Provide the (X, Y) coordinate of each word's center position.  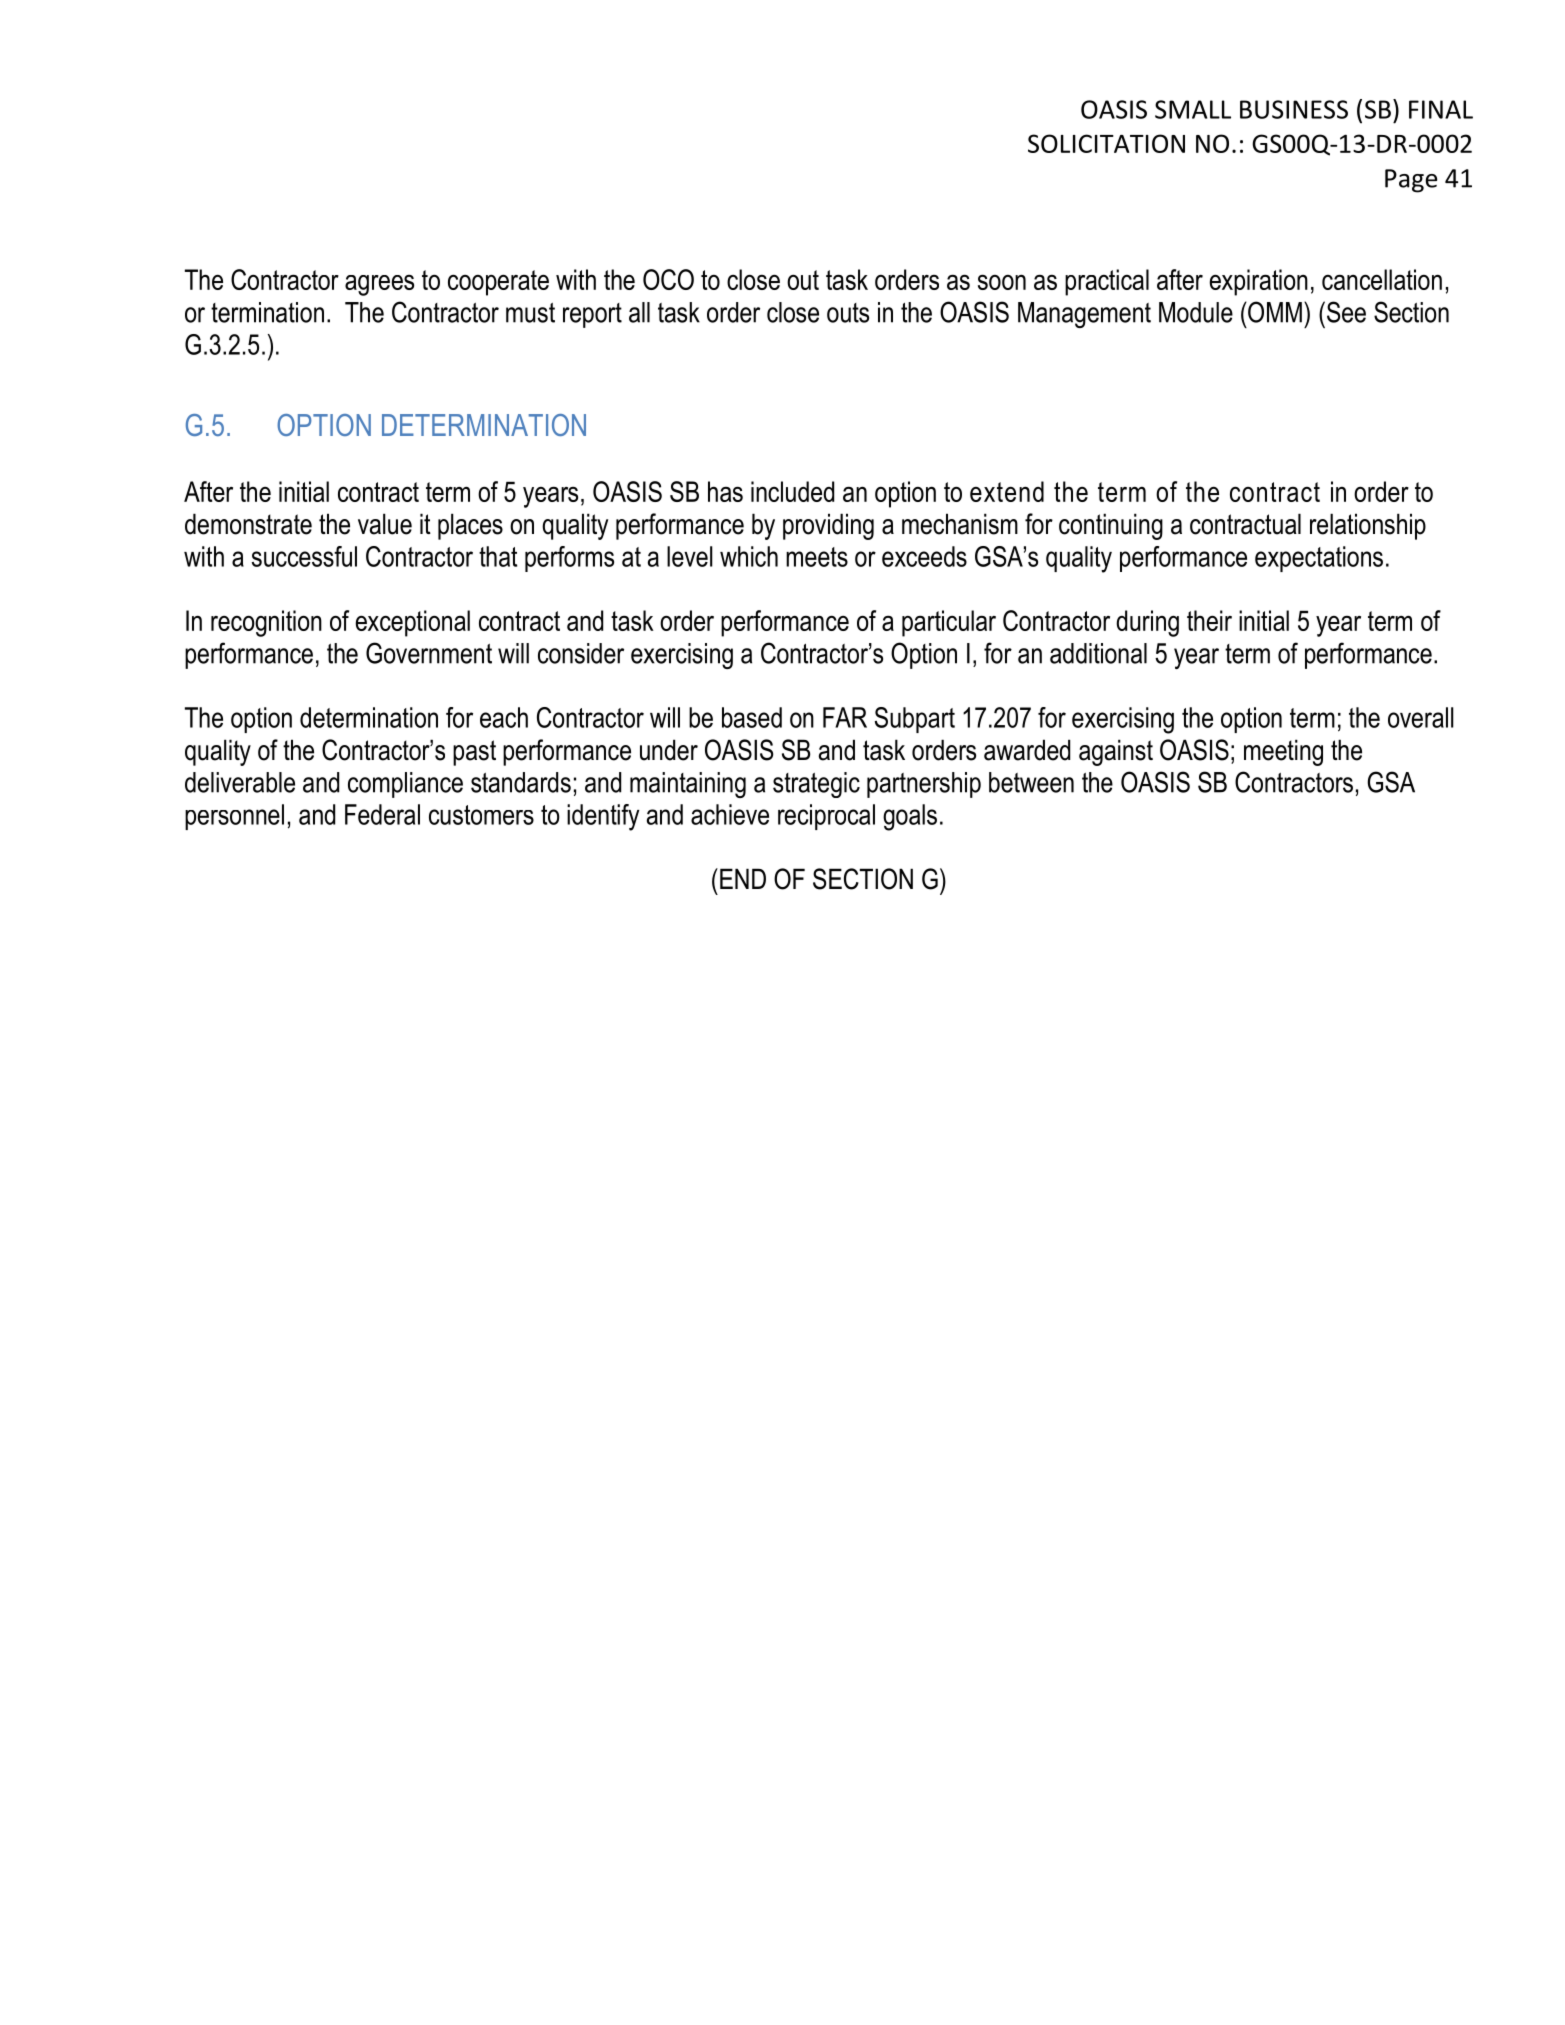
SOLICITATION (1106, 143)
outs (848, 313)
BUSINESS (1294, 109)
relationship (1368, 526)
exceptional (413, 623)
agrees (379, 285)
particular (949, 623)
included (792, 491)
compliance (405, 785)
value (385, 524)
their (1209, 620)
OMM (1274, 312)
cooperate (498, 283)
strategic (816, 785)
